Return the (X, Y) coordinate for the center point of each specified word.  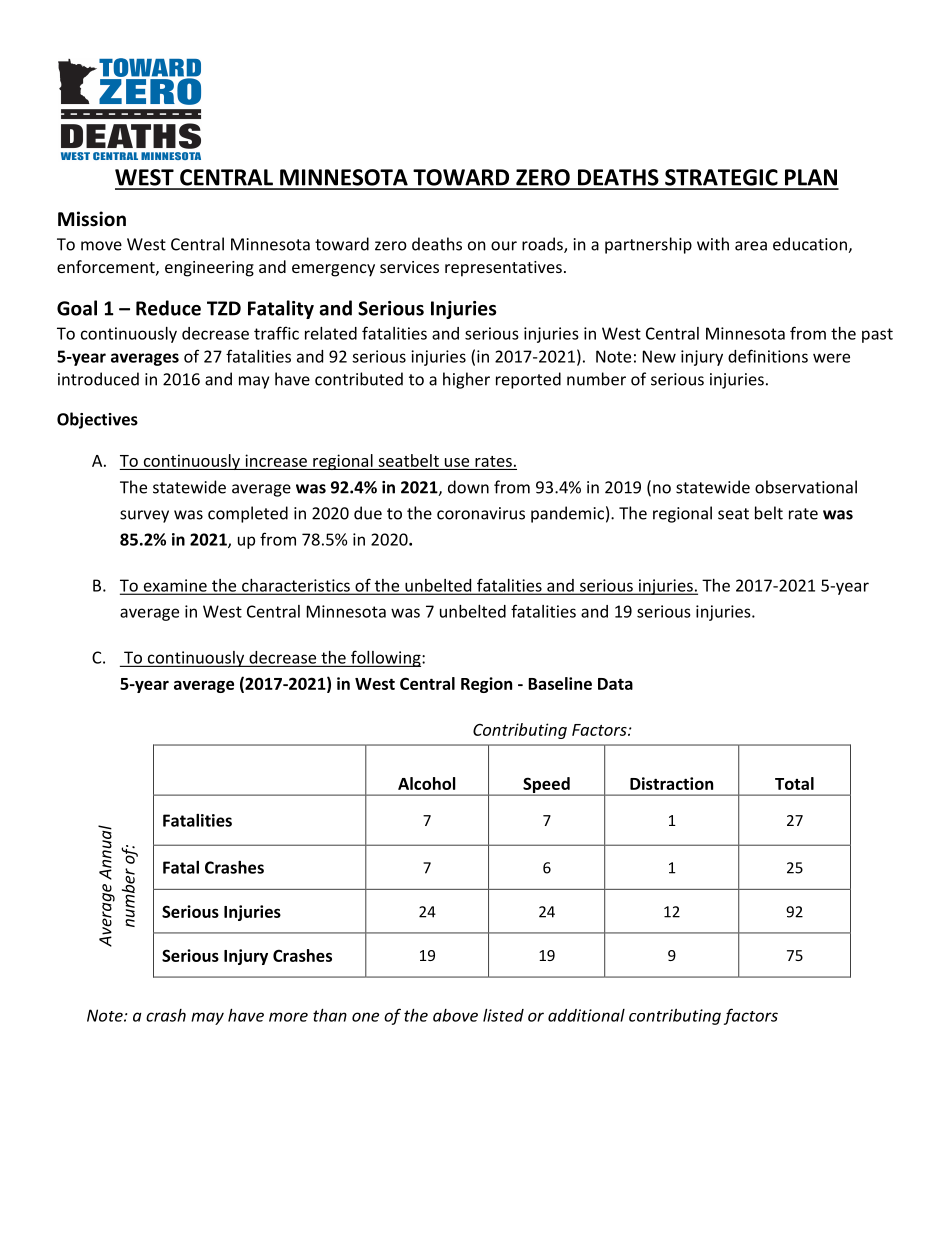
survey (144, 516)
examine (175, 586)
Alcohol (427, 783)
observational (806, 487)
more (288, 1017)
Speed (546, 786)
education (811, 245)
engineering (209, 269)
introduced (98, 379)
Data (615, 684)
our (504, 246)
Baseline (560, 683)
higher (466, 380)
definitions (768, 356)
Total (794, 783)
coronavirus (481, 513)
